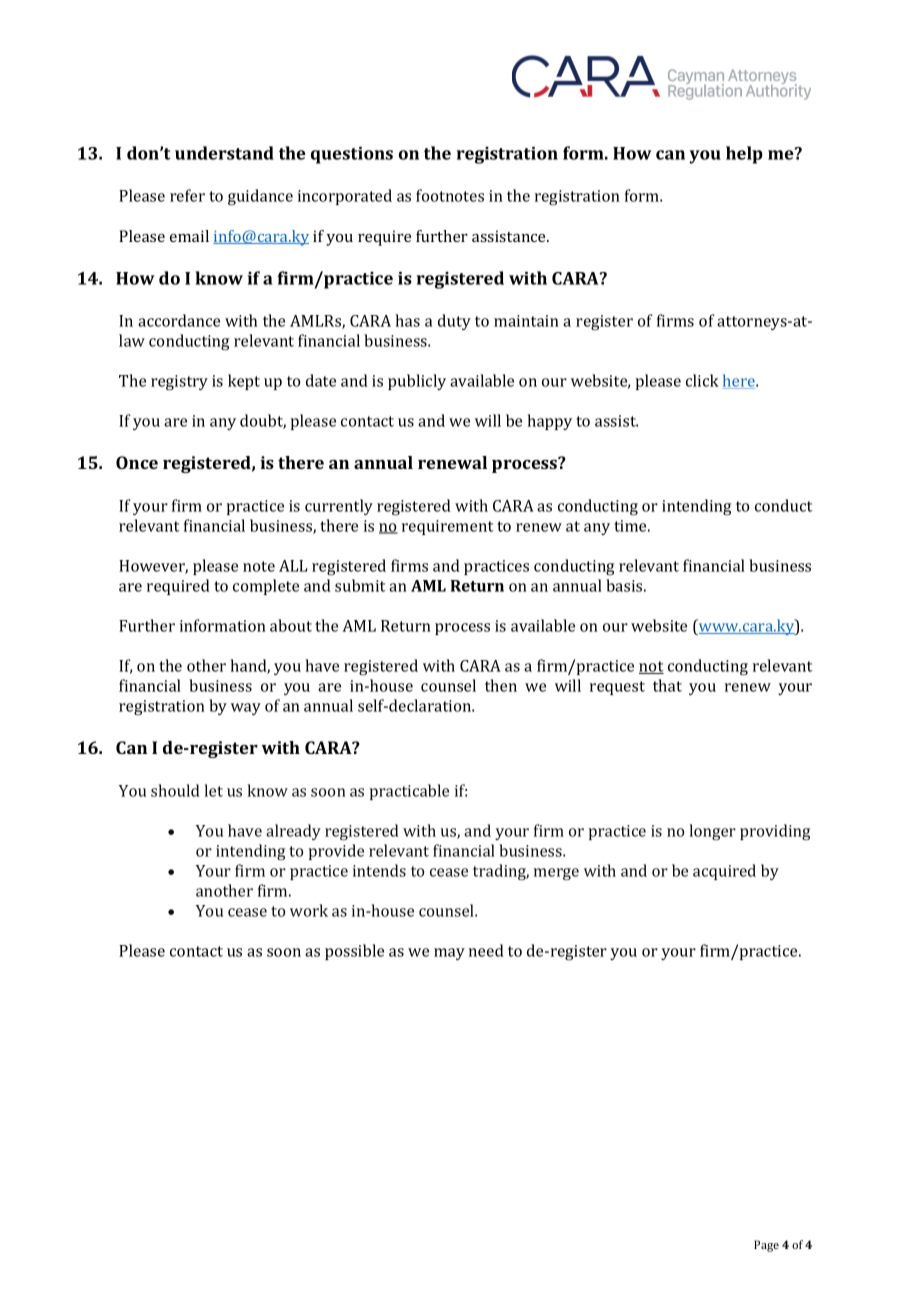  I want to click on way, so click(246, 709).
